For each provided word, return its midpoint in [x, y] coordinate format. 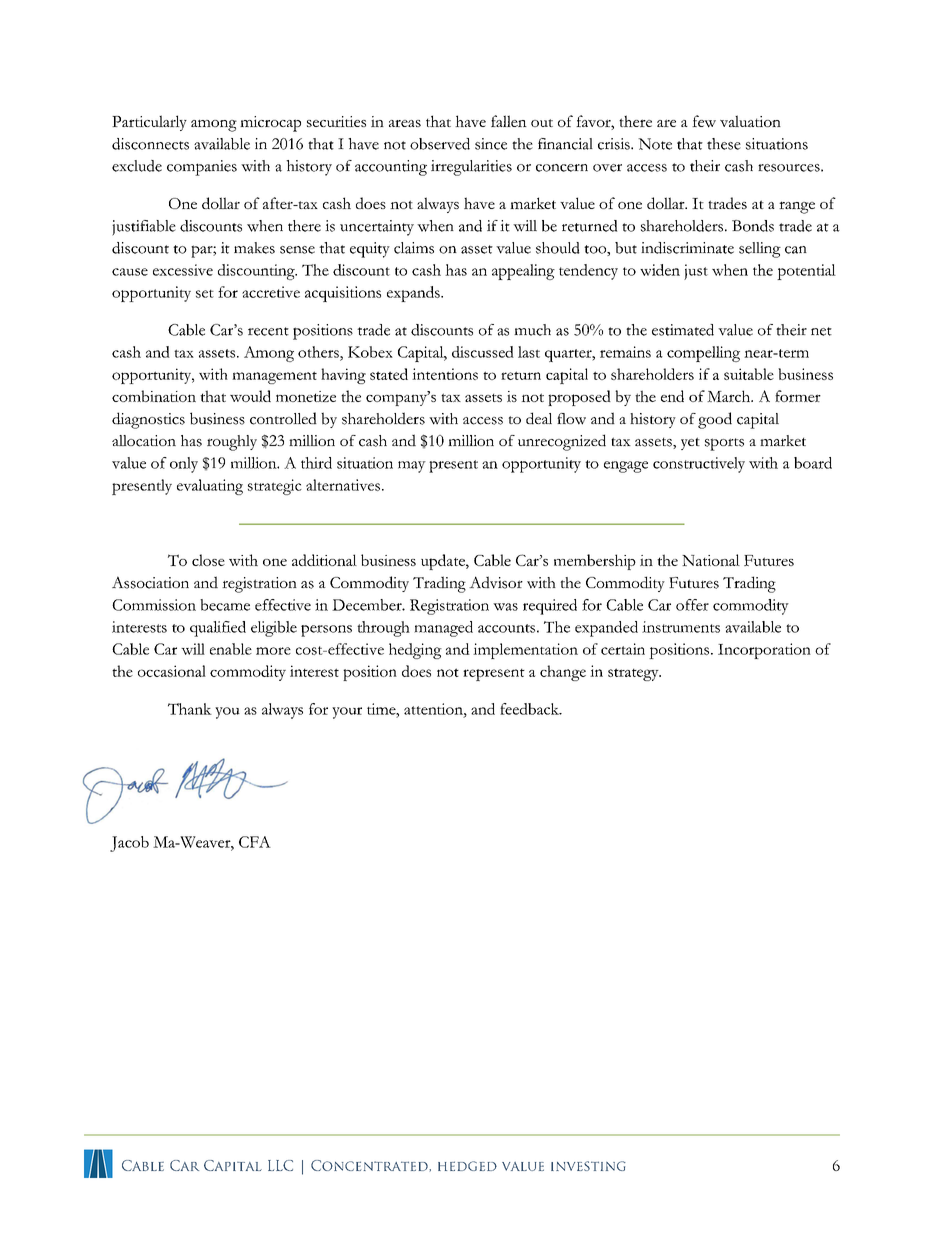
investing [588, 1166]
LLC [280, 1165]
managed [443, 629]
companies [202, 168]
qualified [218, 629]
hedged [467, 1166]
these [724, 144]
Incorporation [764, 651]
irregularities [471, 168]
